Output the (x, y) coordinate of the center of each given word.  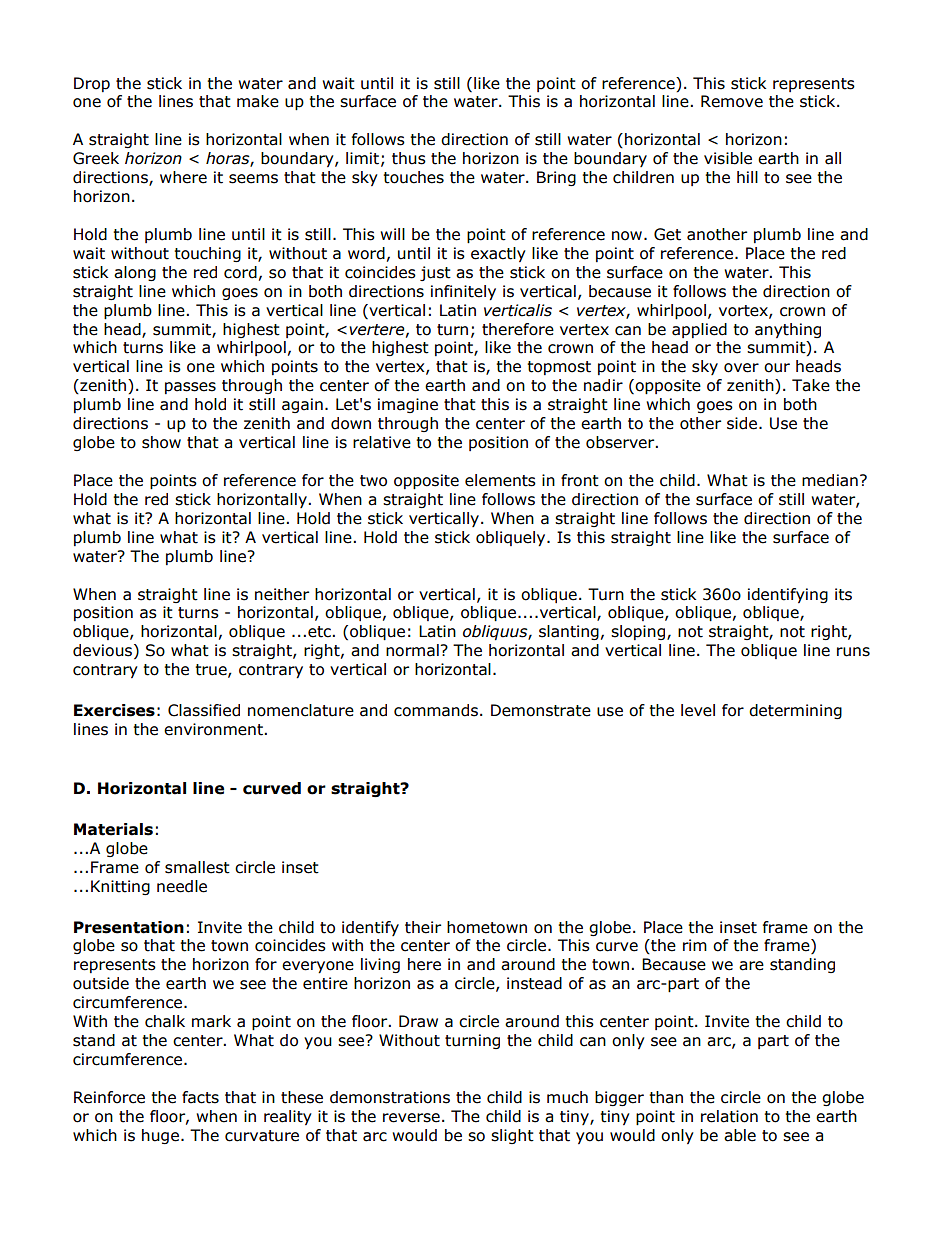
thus (409, 158)
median (830, 480)
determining (795, 711)
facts (200, 1097)
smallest (197, 867)
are (751, 966)
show (161, 442)
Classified (204, 710)
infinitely (463, 292)
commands (436, 710)
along (135, 273)
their (423, 927)
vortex (744, 311)
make (258, 101)
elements (500, 480)
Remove (732, 101)
